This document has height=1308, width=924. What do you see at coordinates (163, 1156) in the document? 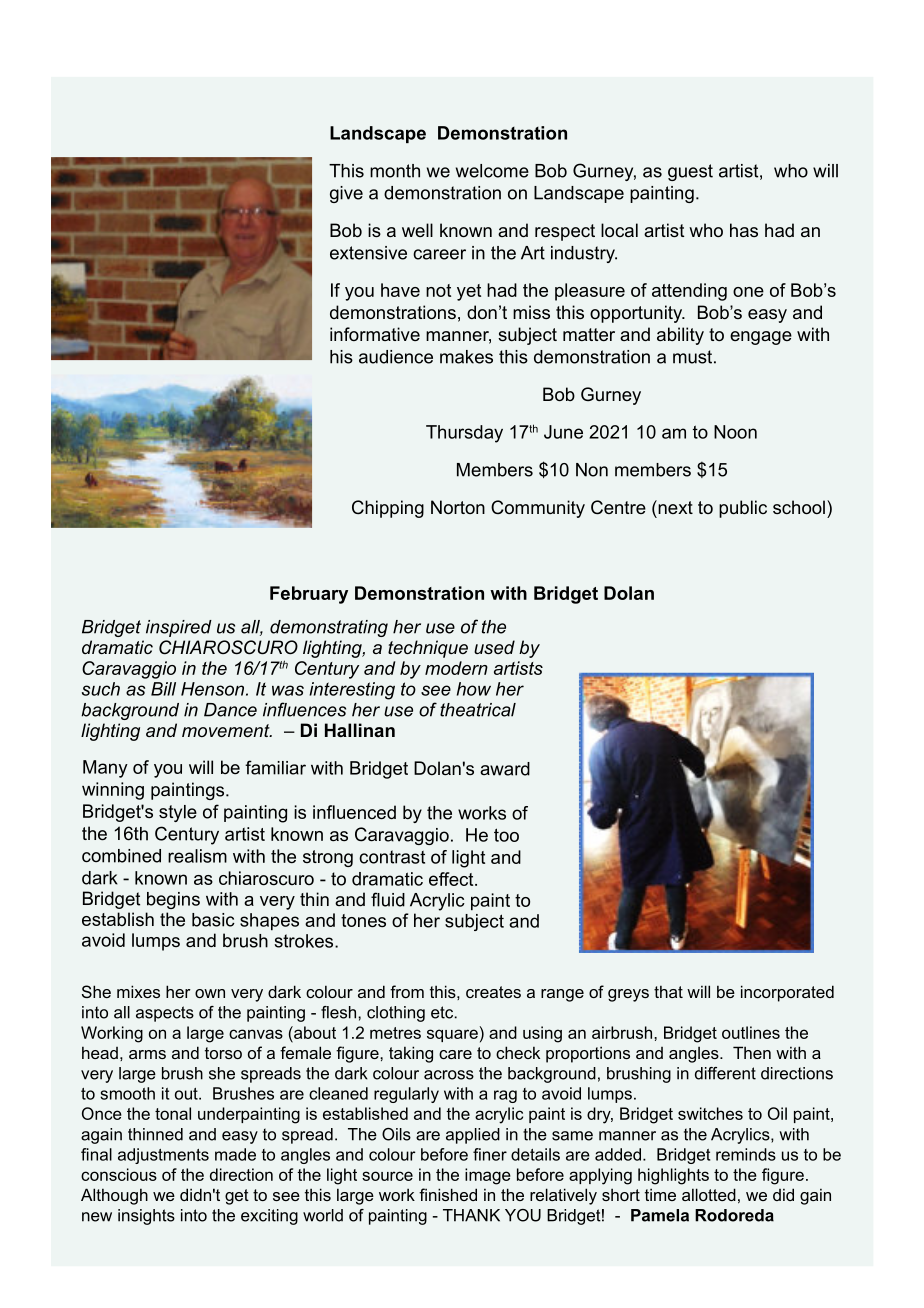
I see `adjustments` at bounding box center [163, 1156].
